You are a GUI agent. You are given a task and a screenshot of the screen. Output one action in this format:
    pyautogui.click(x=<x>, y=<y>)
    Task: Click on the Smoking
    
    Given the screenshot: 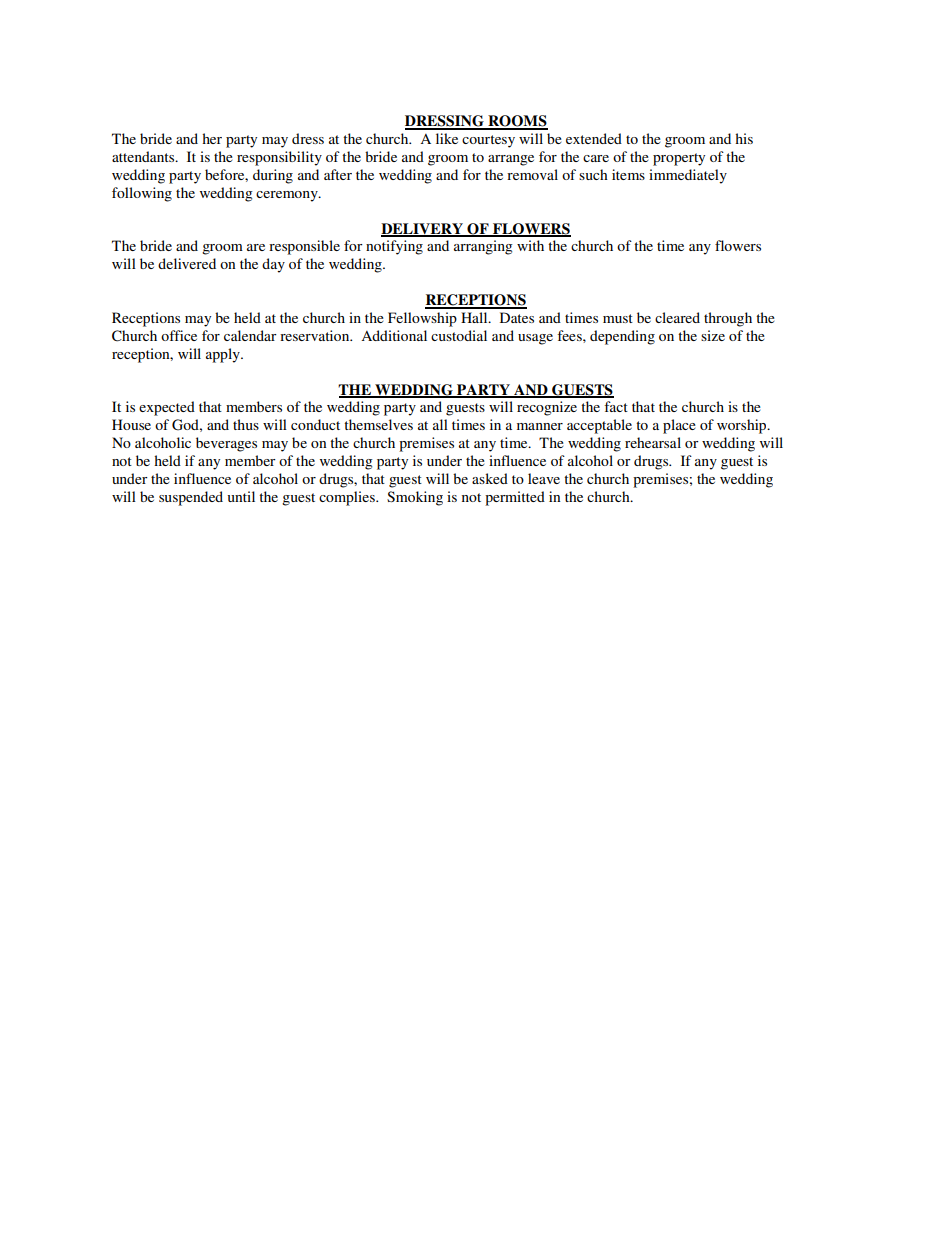 What is the action you would take?
    pyautogui.click(x=415, y=498)
